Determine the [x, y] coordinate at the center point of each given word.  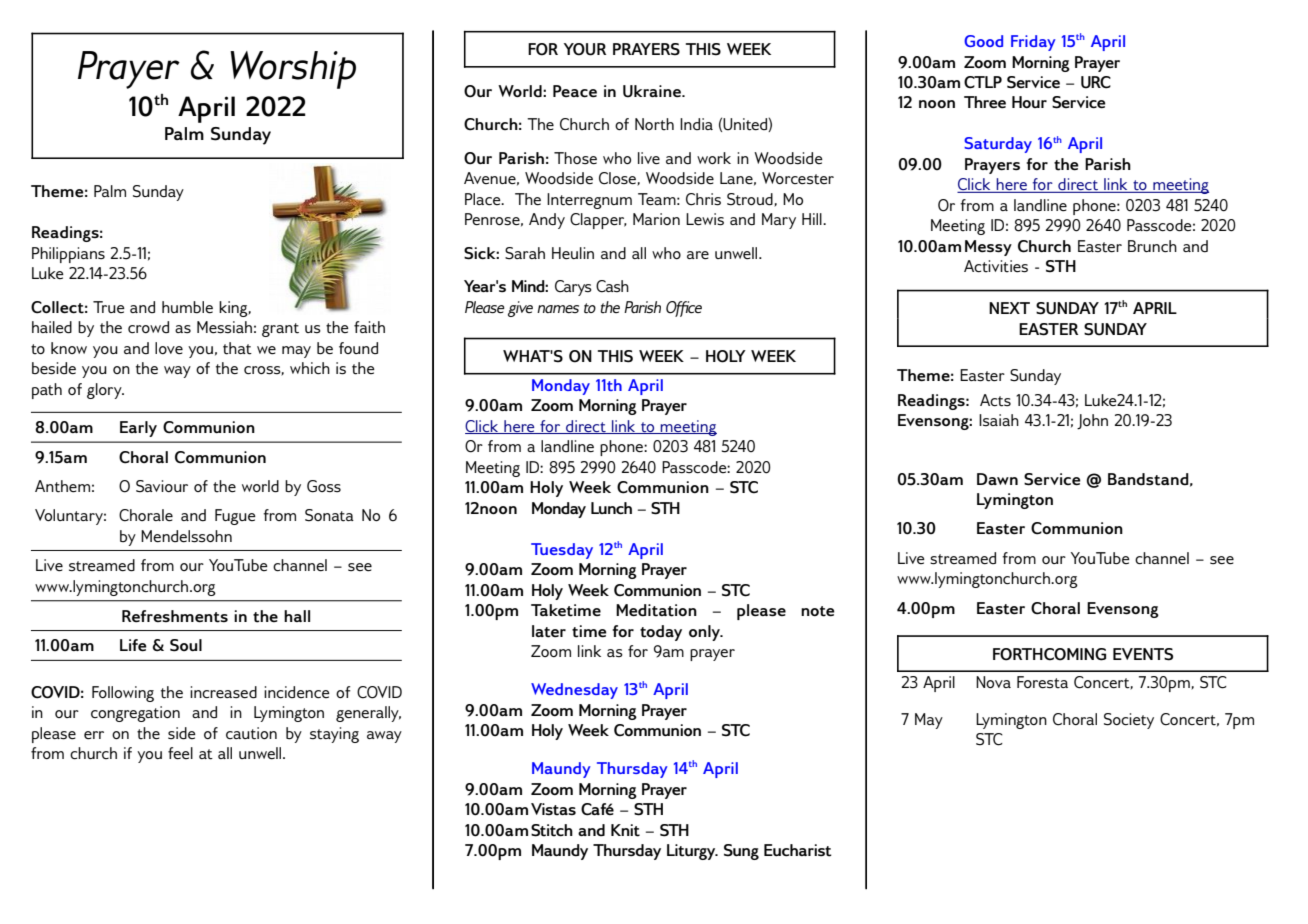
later [549, 631]
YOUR [585, 49]
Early [138, 429]
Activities [996, 266]
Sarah [525, 253]
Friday [1033, 43]
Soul [186, 645]
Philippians [68, 255]
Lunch [611, 508]
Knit [625, 830]
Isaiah [999, 420]
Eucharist [798, 850]
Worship [293, 70]
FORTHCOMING [1049, 654]
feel [180, 753]
